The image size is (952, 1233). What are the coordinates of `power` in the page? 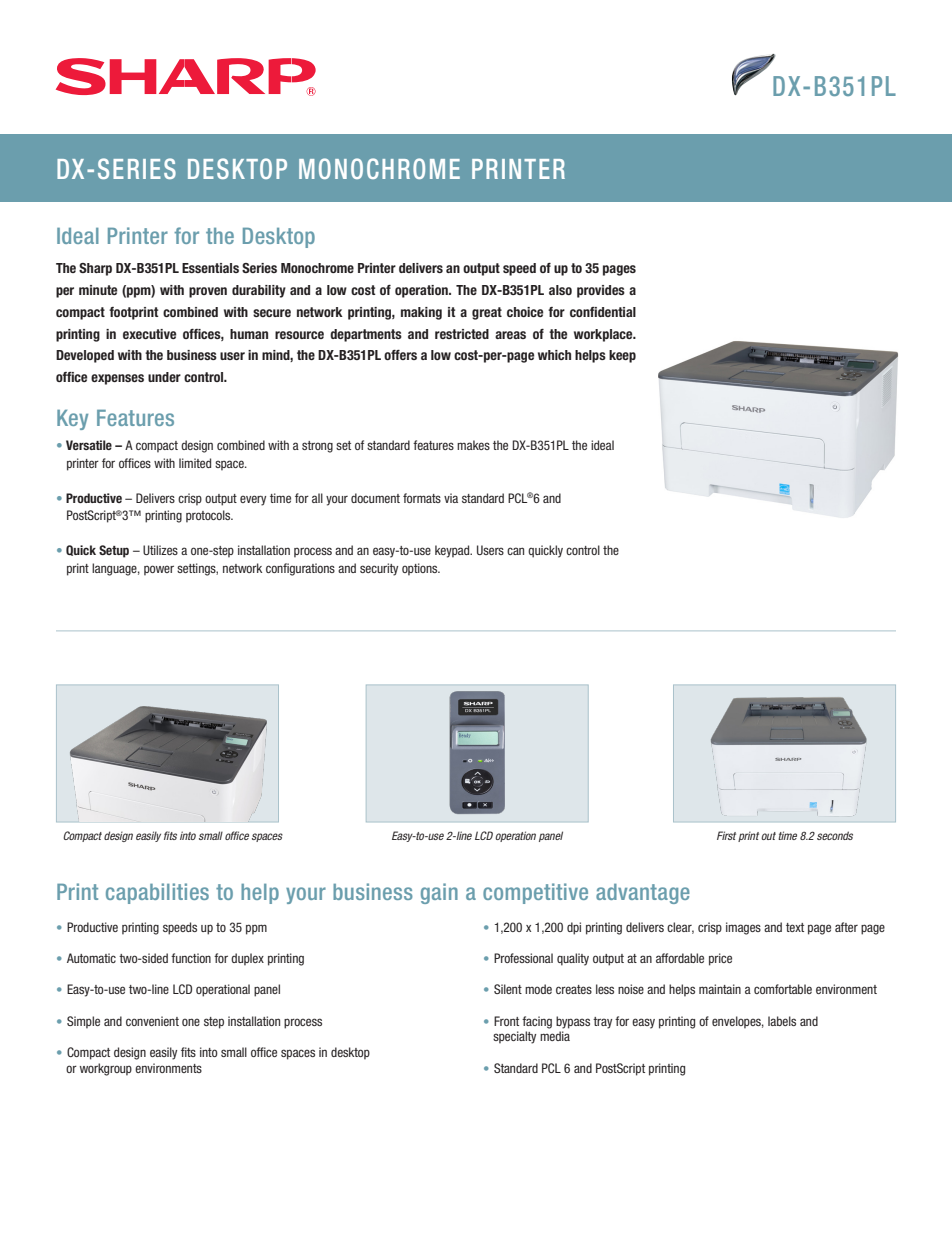 It's located at (159, 570).
